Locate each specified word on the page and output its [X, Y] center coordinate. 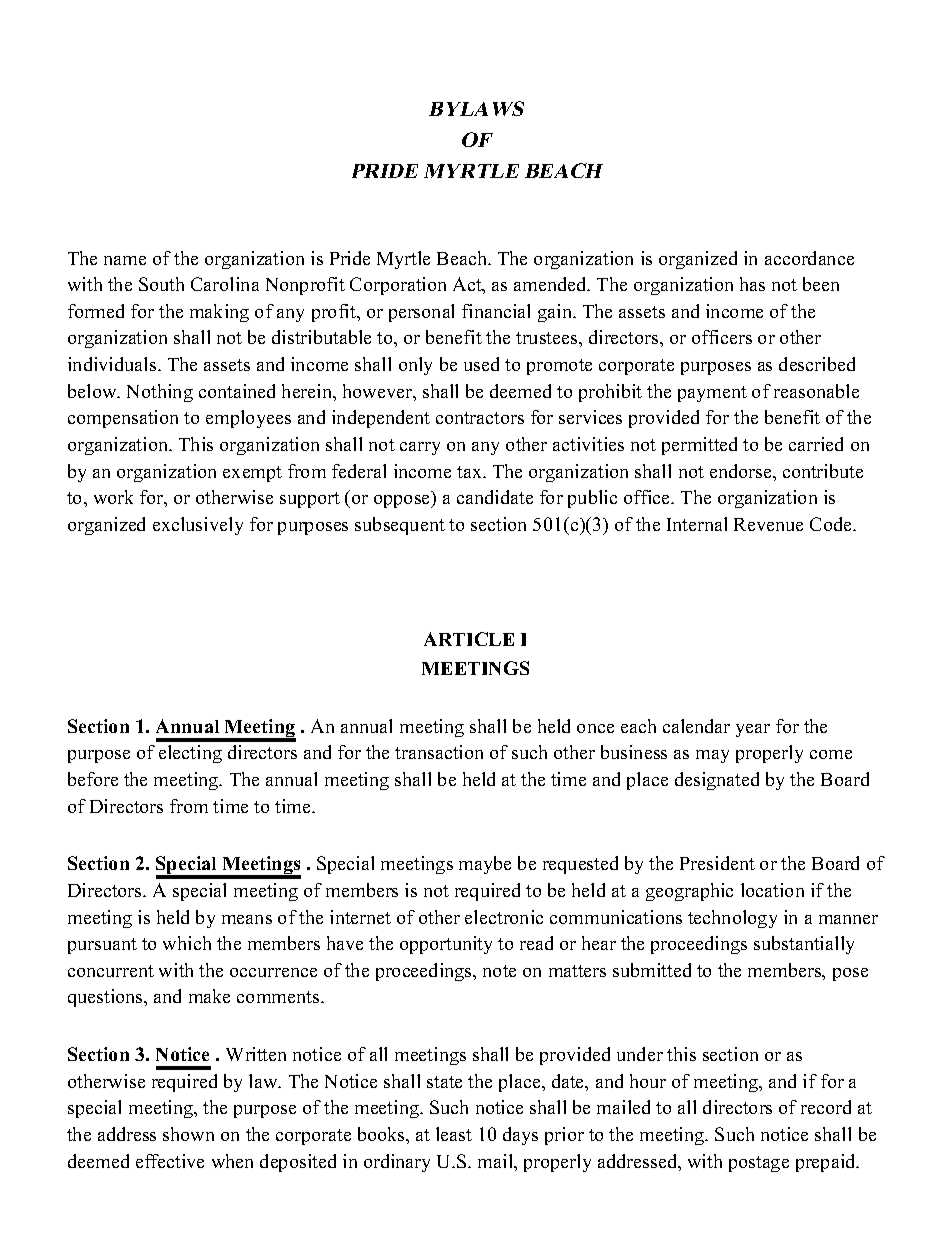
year [753, 730]
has [752, 284]
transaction [439, 752]
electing [190, 754]
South [161, 284]
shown [188, 1134]
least [454, 1134]
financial [496, 311]
